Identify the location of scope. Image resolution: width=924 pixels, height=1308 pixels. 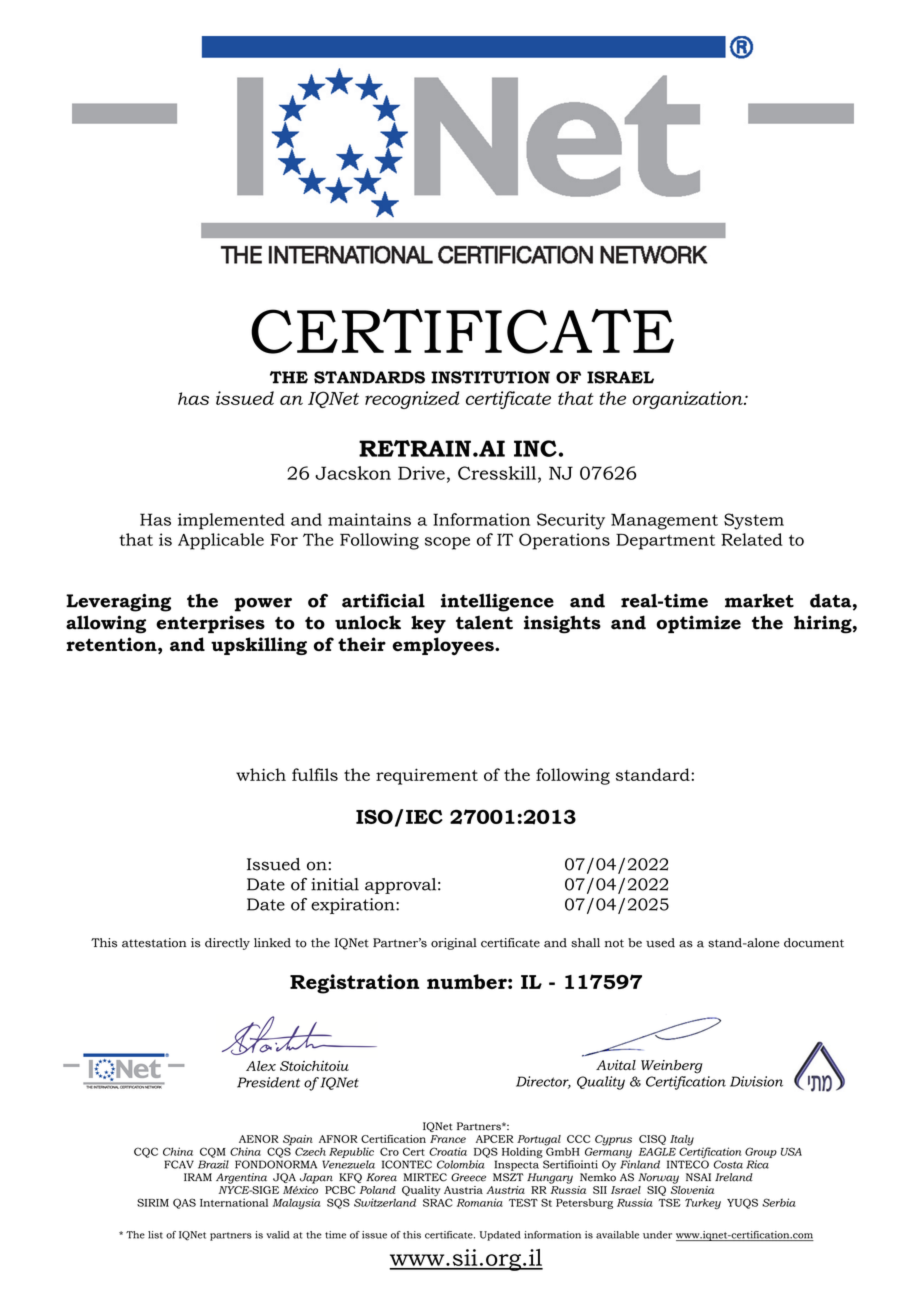
(447, 543).
